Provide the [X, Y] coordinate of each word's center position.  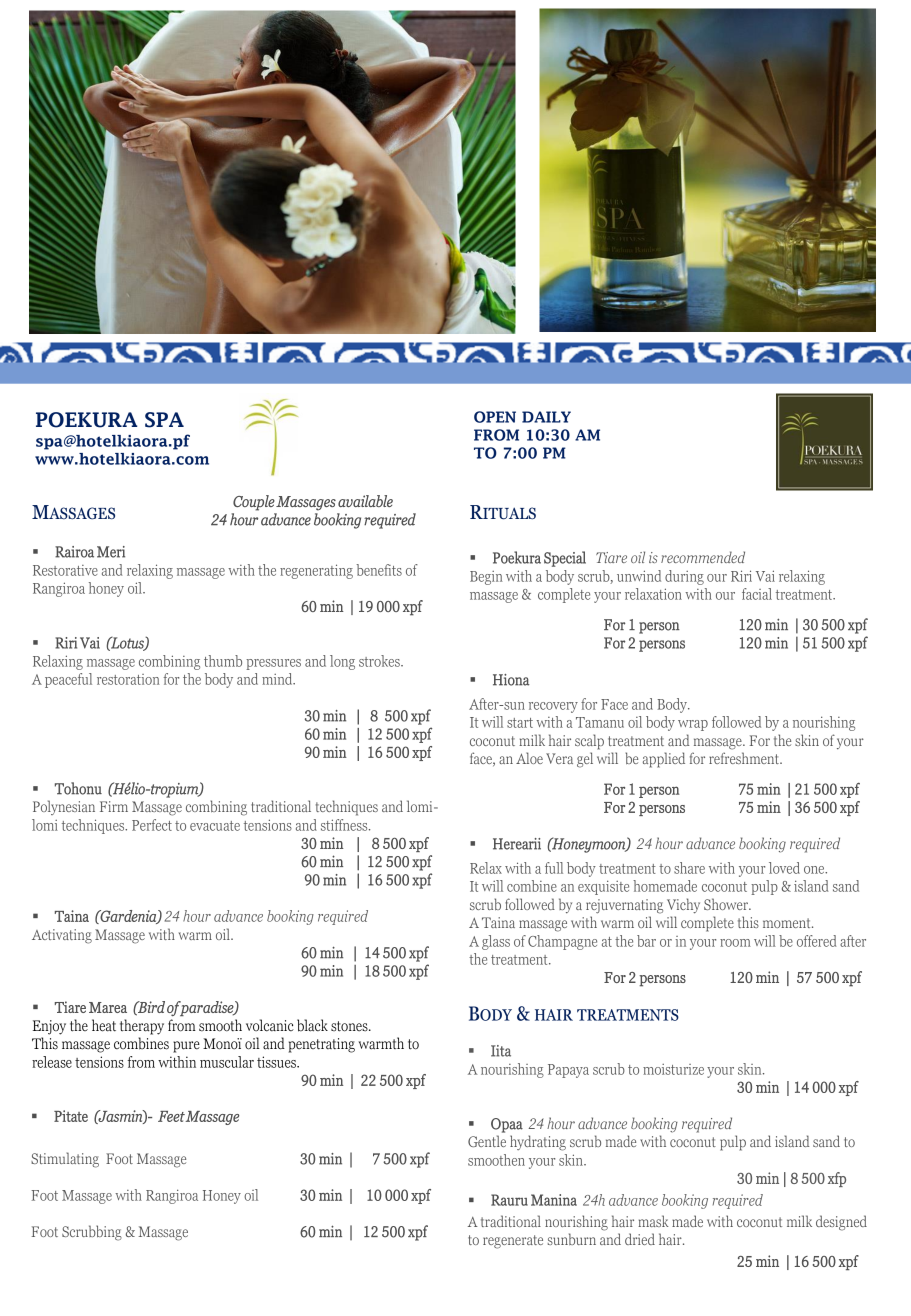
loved [784, 868]
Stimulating [65, 1160]
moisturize [673, 1069]
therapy [142, 1027]
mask [653, 1221]
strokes [380, 661]
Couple [254, 503]
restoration [128, 679]
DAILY [546, 417]
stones [350, 1026]
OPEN [495, 417]
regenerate [513, 1242]
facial [757, 594]
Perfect [152, 825]
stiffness [345, 825]
